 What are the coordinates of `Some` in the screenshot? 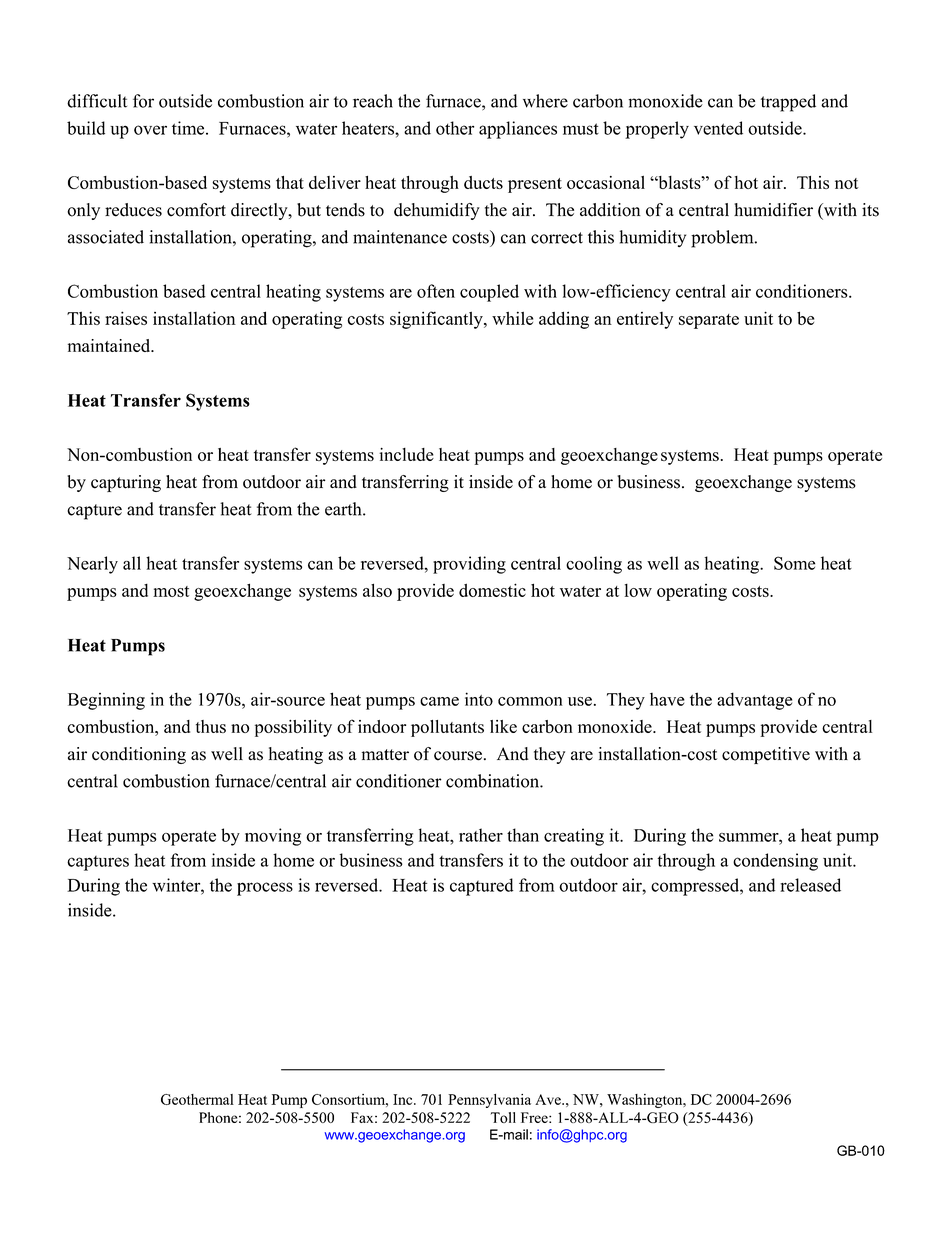 It's located at (794, 563).
